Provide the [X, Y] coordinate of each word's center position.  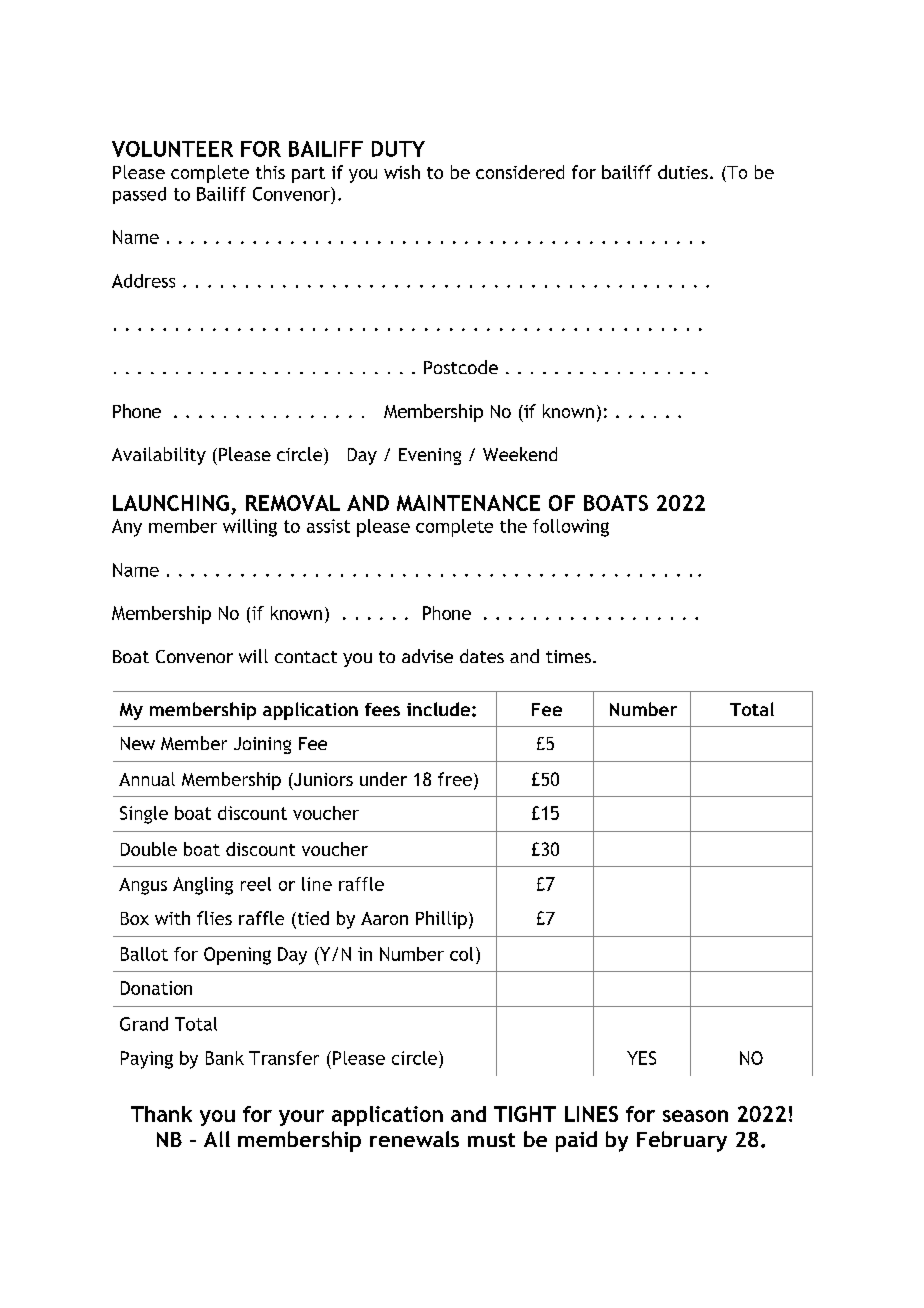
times [568, 656]
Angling [203, 886]
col [461, 954]
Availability [159, 456]
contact [306, 657]
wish [402, 172]
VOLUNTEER [172, 149]
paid [576, 1141]
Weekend [520, 454]
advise [427, 656]
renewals [414, 1139]
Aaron [384, 918]
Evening [430, 456]
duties [683, 172]
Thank [161, 1114]
